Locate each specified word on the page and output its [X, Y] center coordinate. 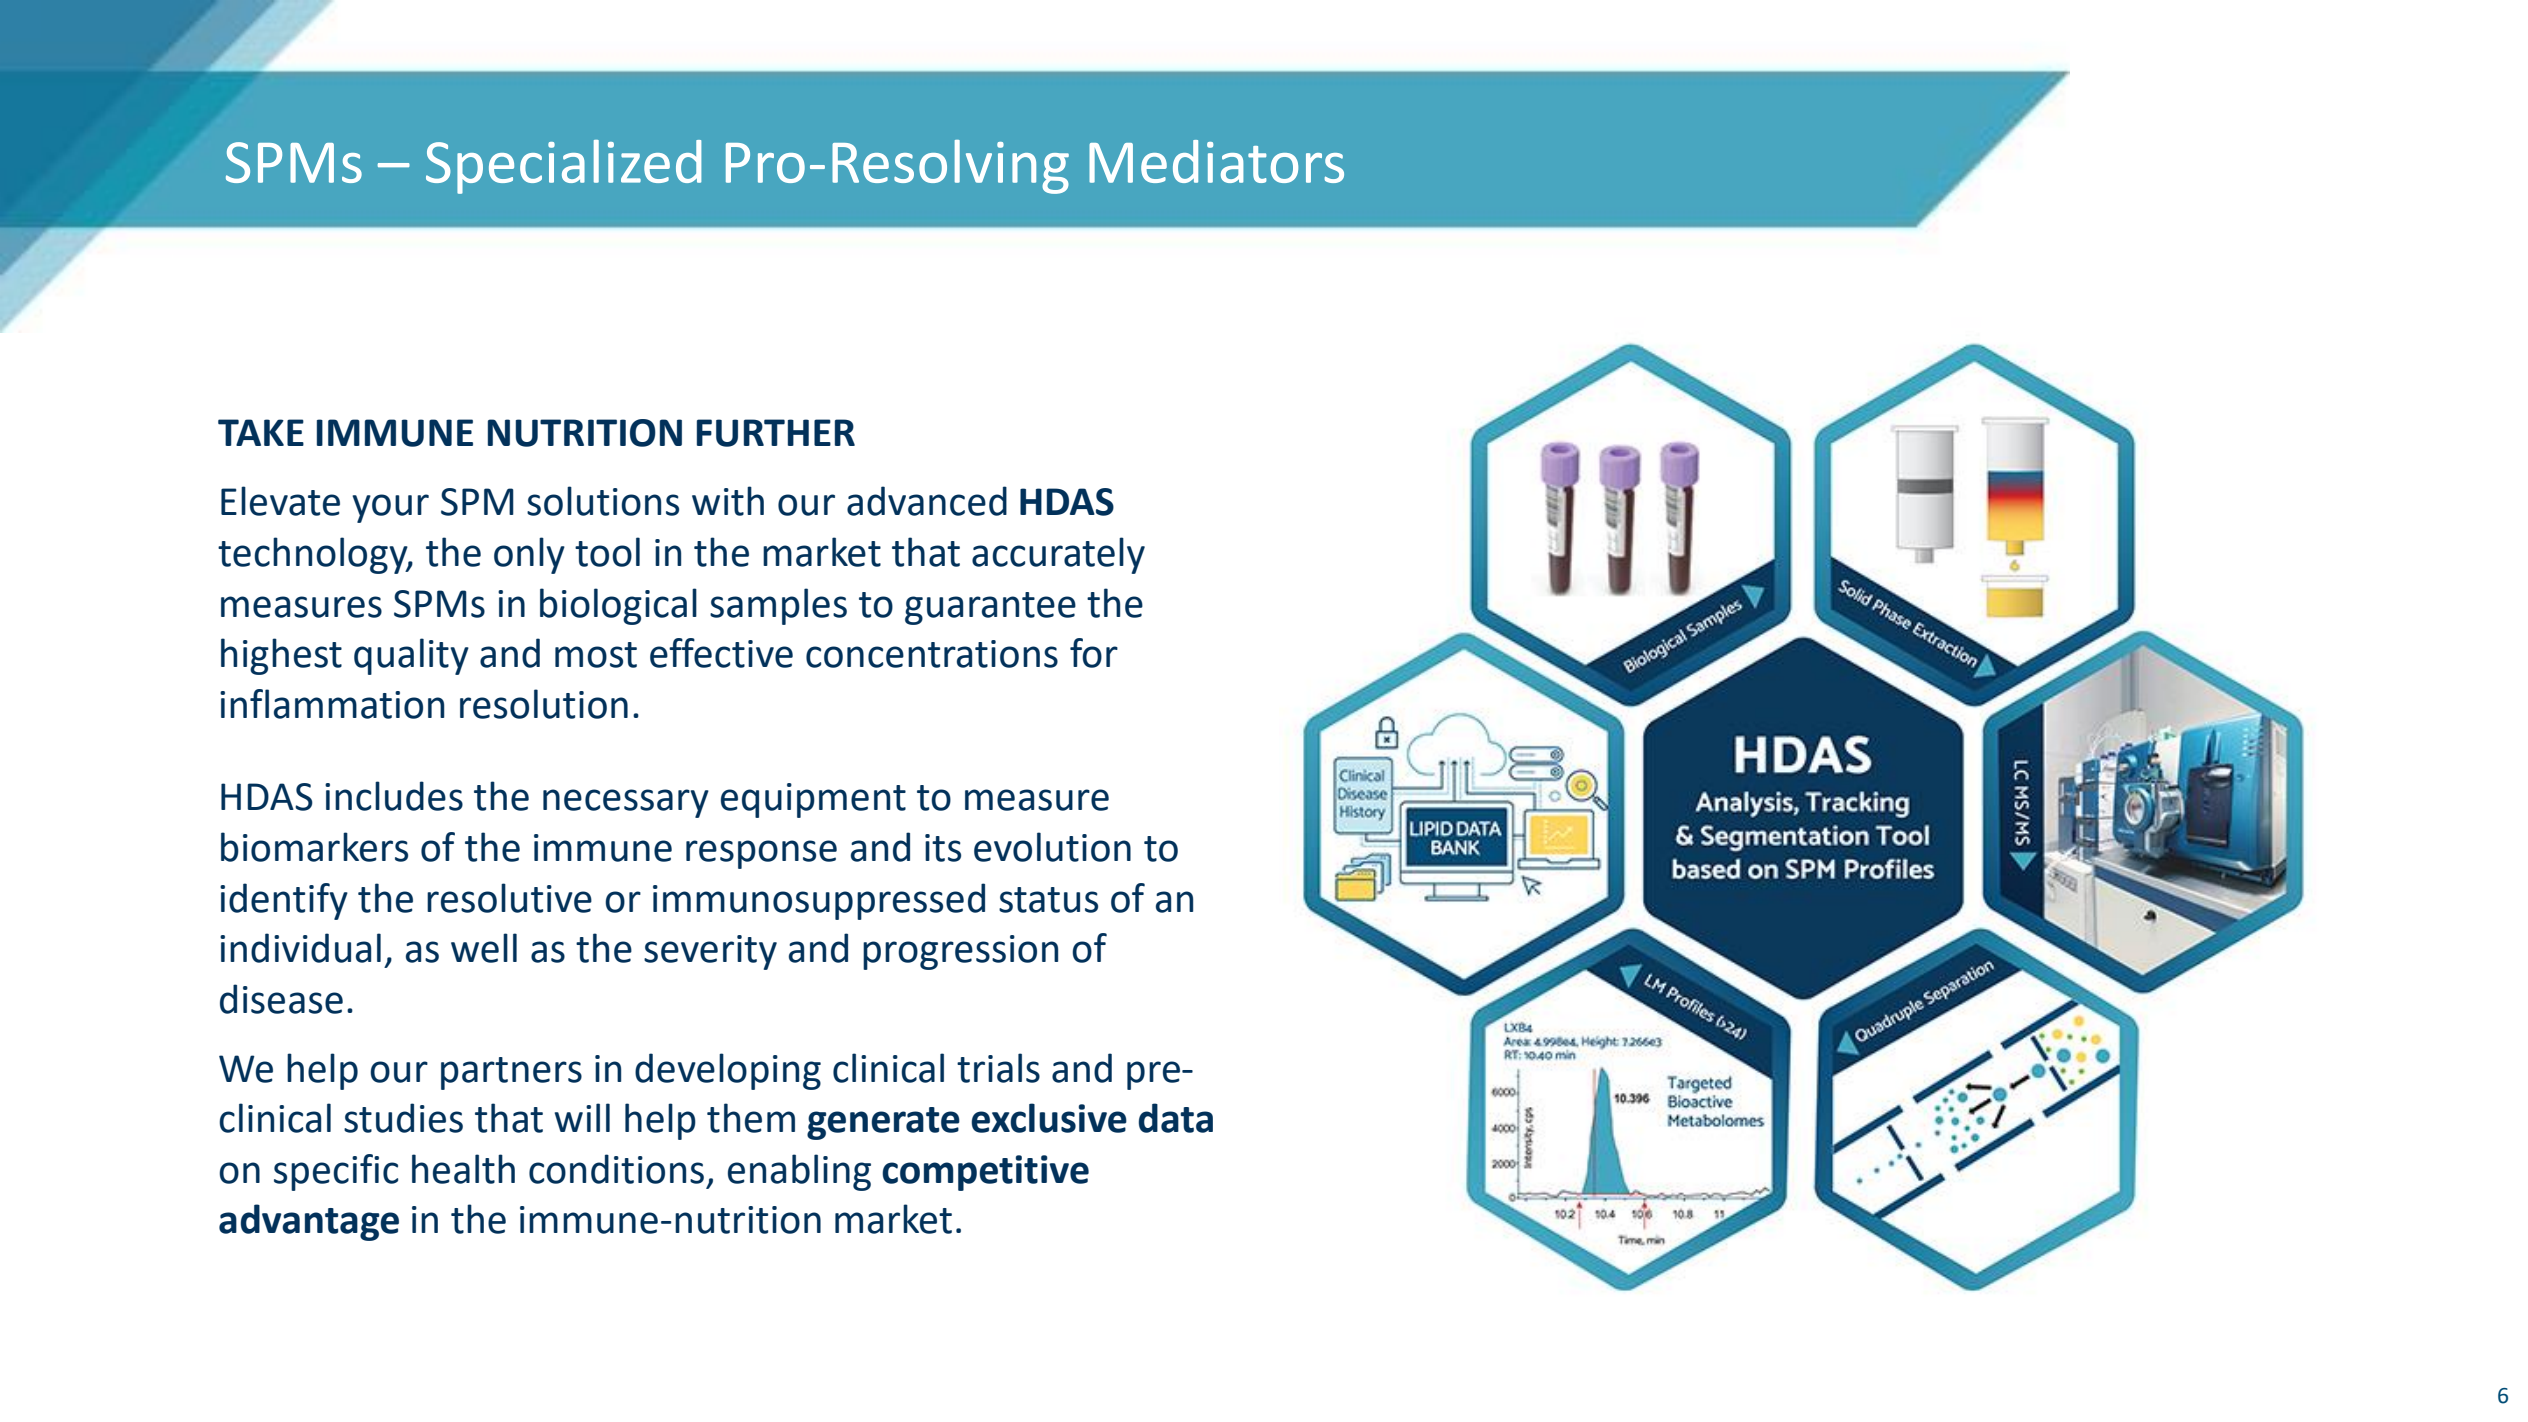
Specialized [563, 167]
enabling [799, 1172]
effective [721, 653]
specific [336, 1172]
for [1094, 653]
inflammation [332, 704]
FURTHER [776, 433]
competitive [985, 1173]
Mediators [1216, 161]
